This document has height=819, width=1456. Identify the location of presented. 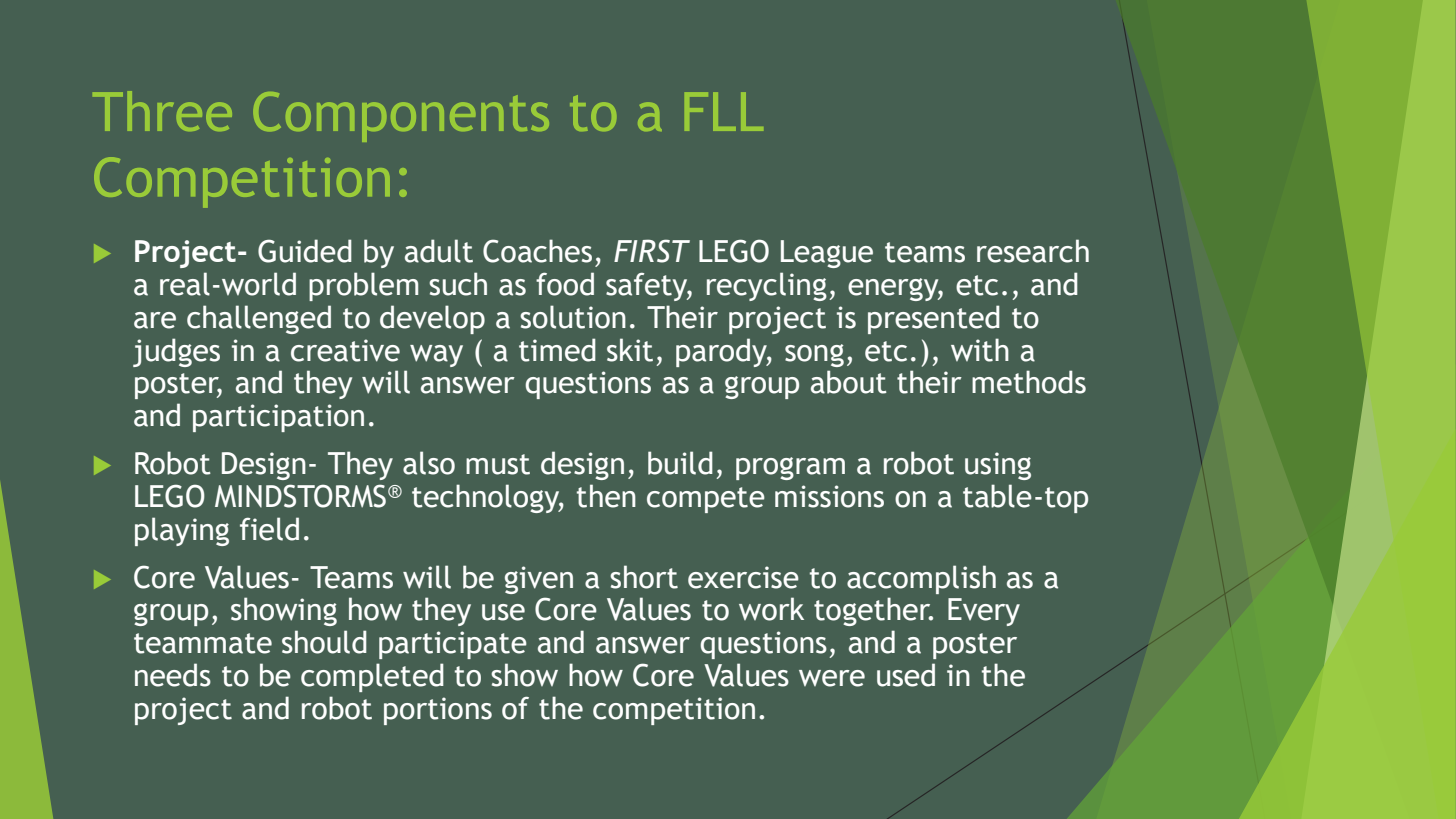
(934, 319).
